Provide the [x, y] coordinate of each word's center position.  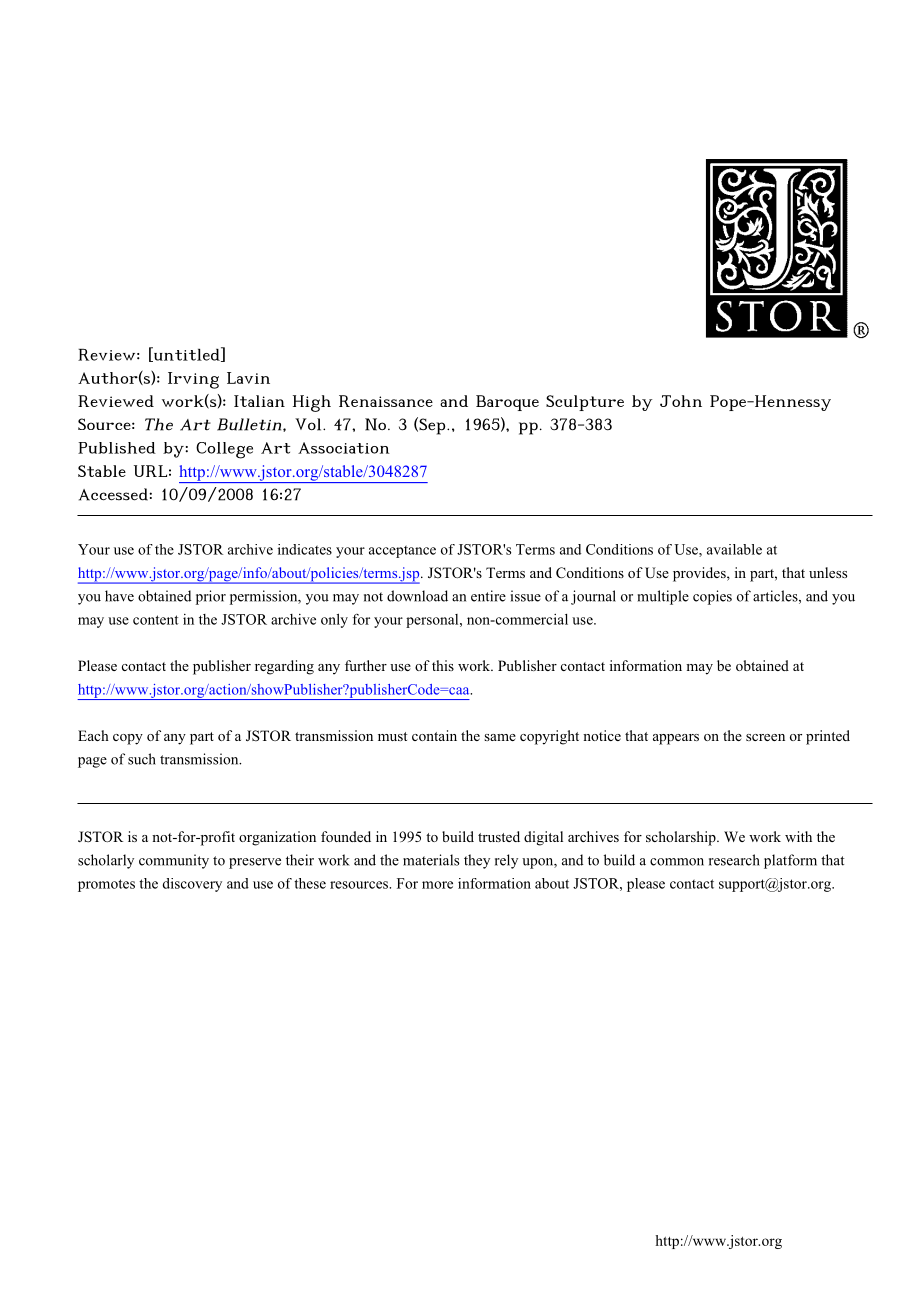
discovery [192, 885]
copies [712, 597]
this [443, 665]
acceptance [402, 551]
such [142, 759]
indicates [305, 549]
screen [765, 737]
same [500, 737]
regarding [284, 667]
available [734, 549]
